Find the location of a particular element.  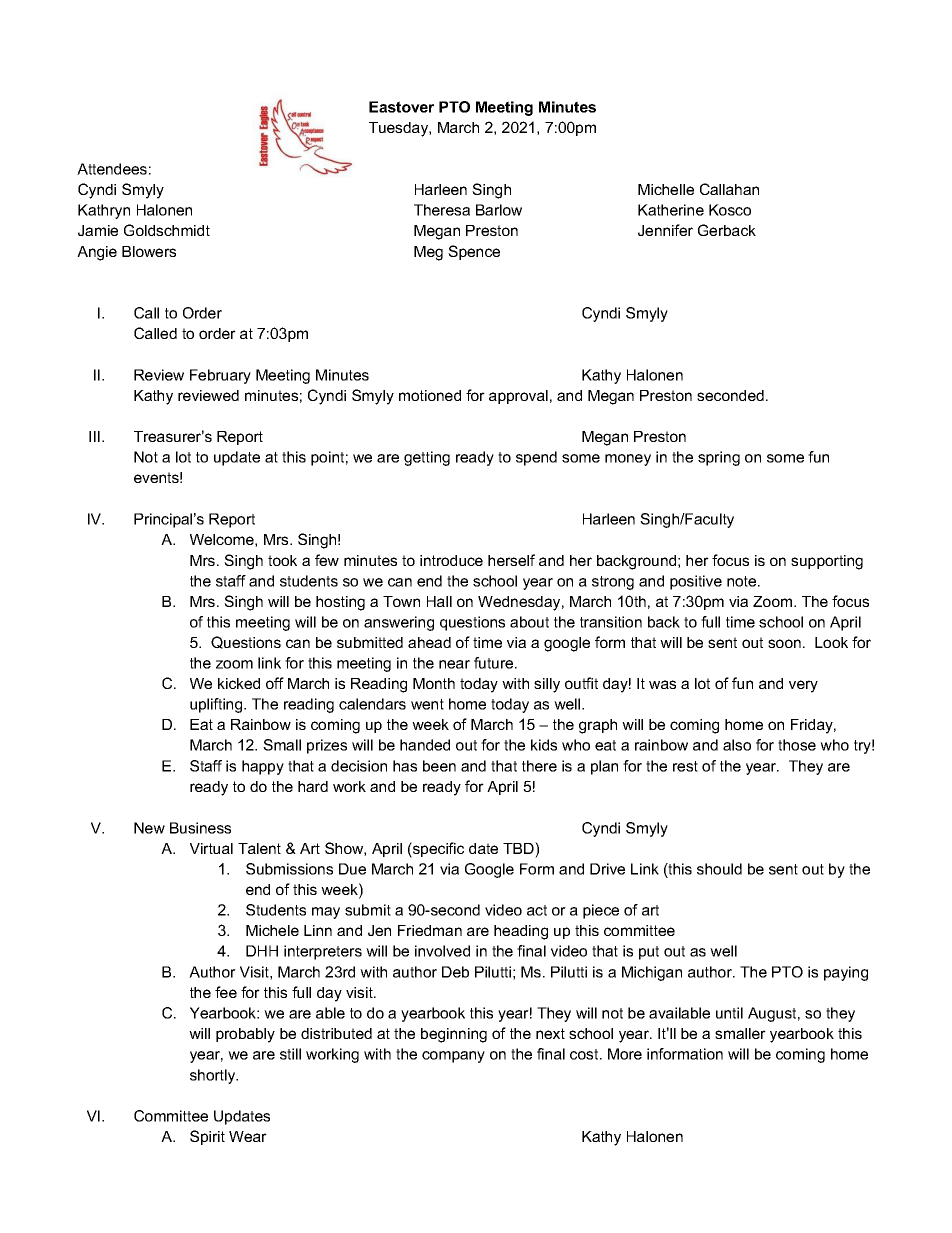

Blowers is located at coordinates (149, 251).
